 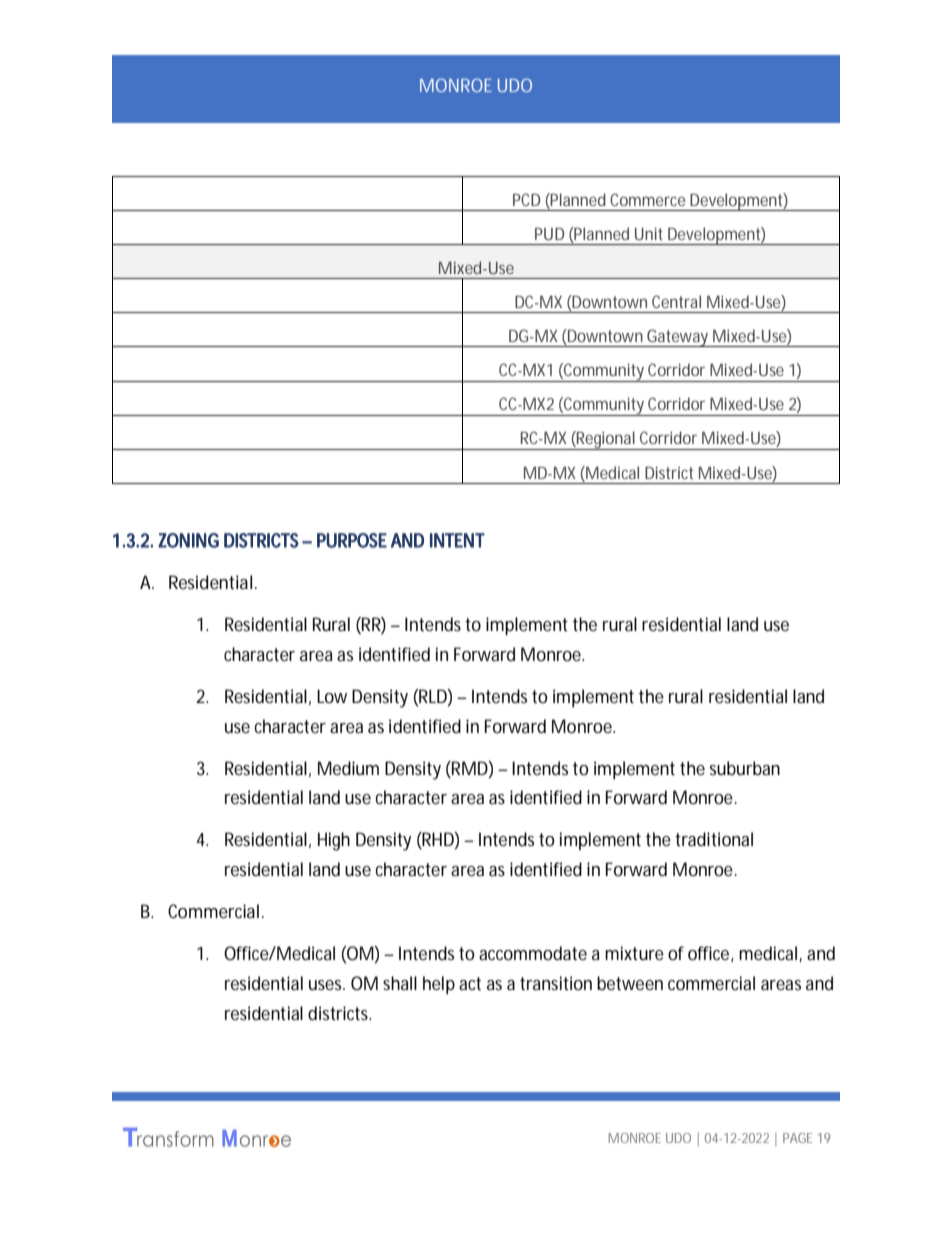 I want to click on High, so click(x=334, y=841).
